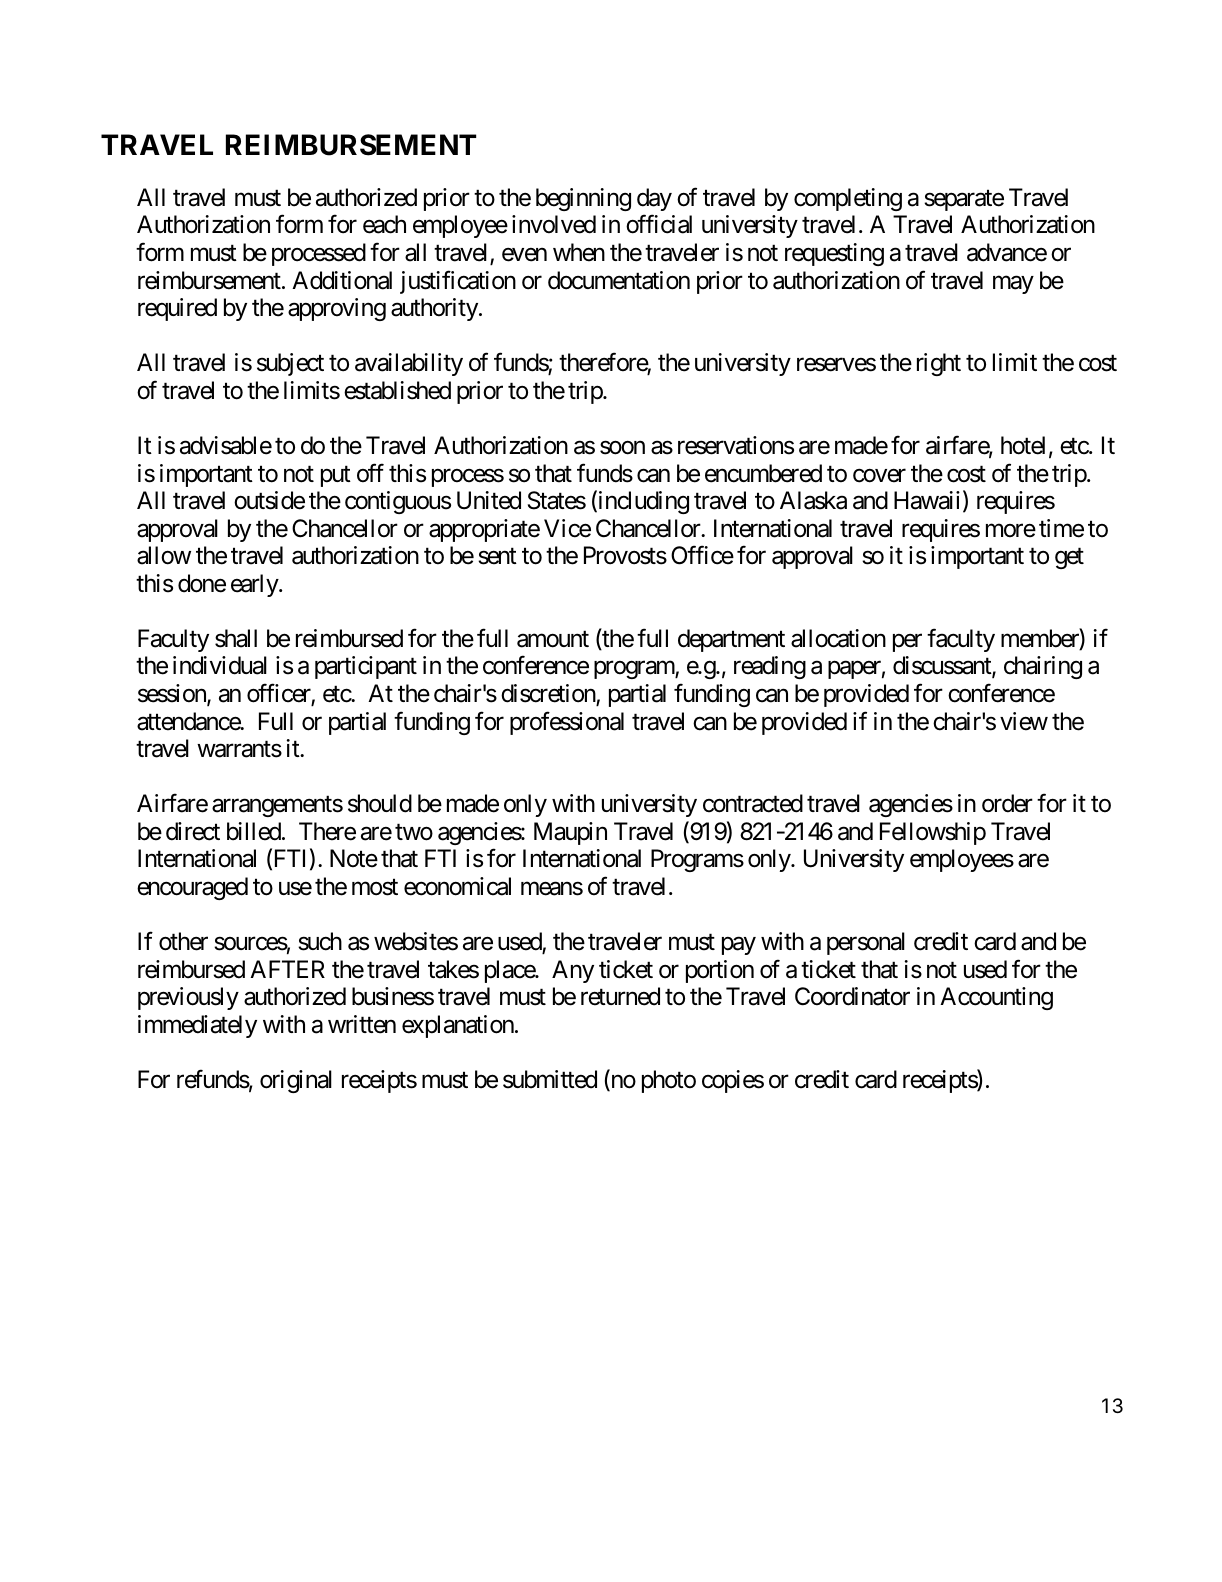 Image resolution: width=1222 pixels, height=1582 pixels. Describe the element at coordinates (553, 639) in the document. I see `amount` at that location.
